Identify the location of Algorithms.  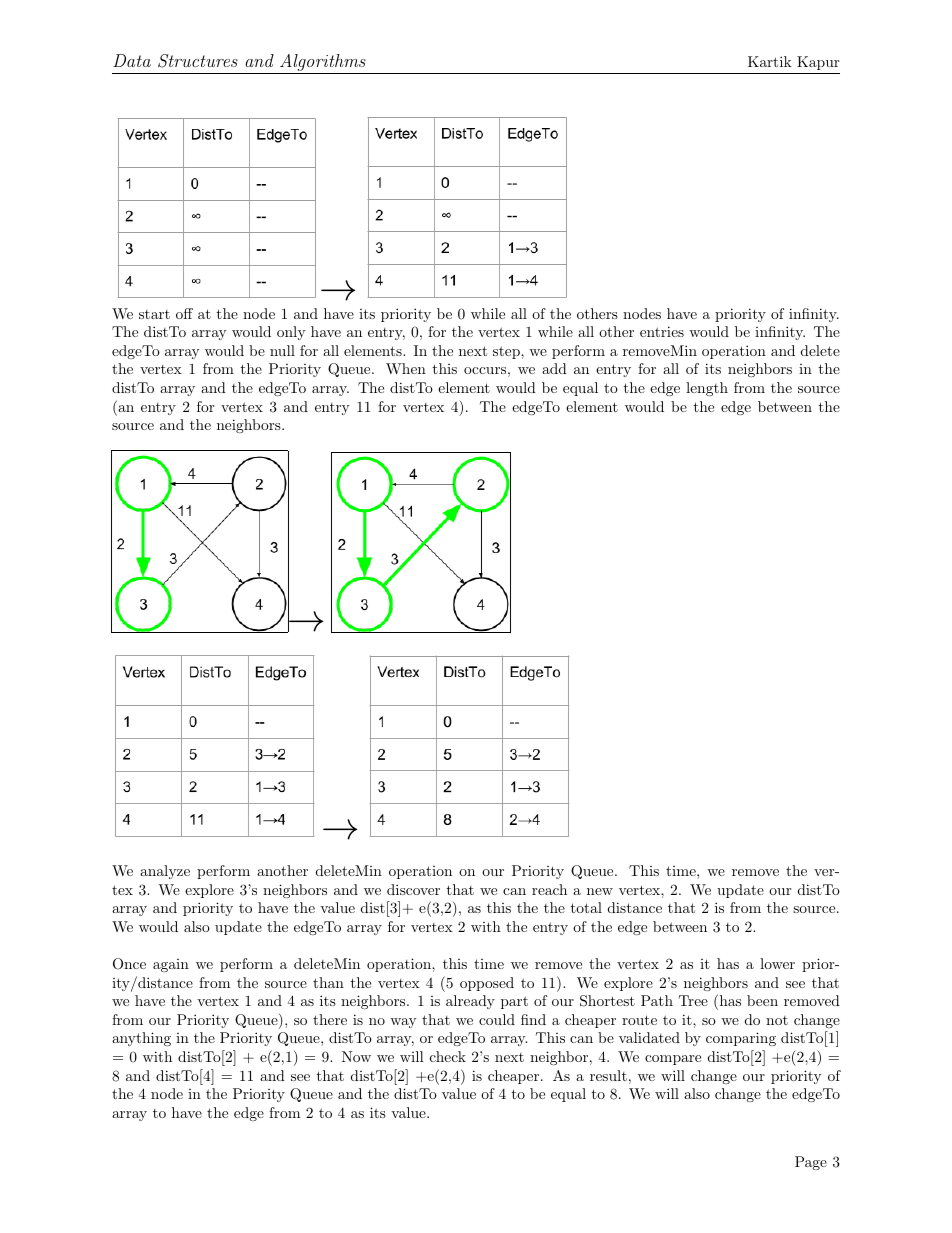
(323, 64).
